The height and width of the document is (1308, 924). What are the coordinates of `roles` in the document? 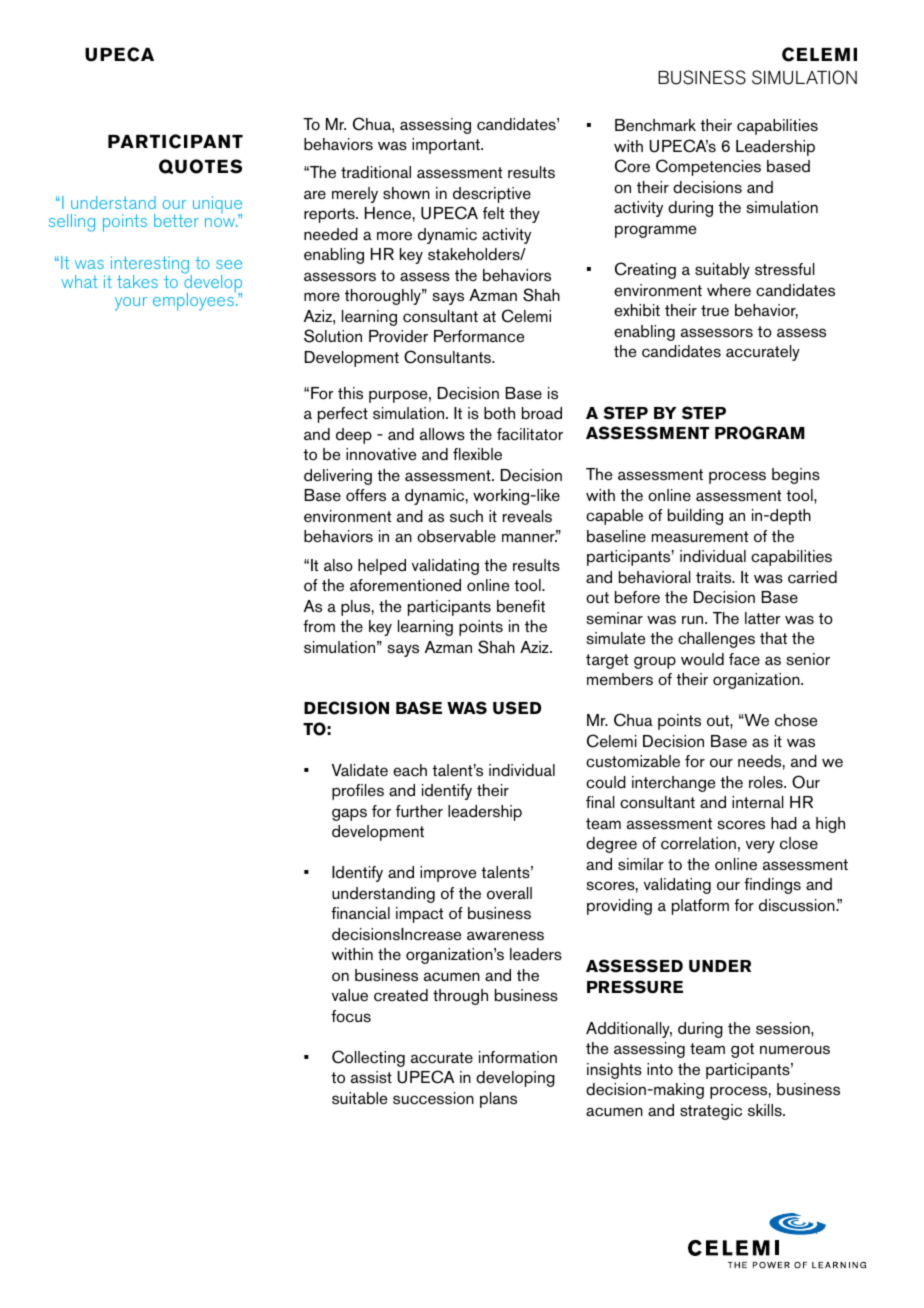 It's located at (767, 782).
